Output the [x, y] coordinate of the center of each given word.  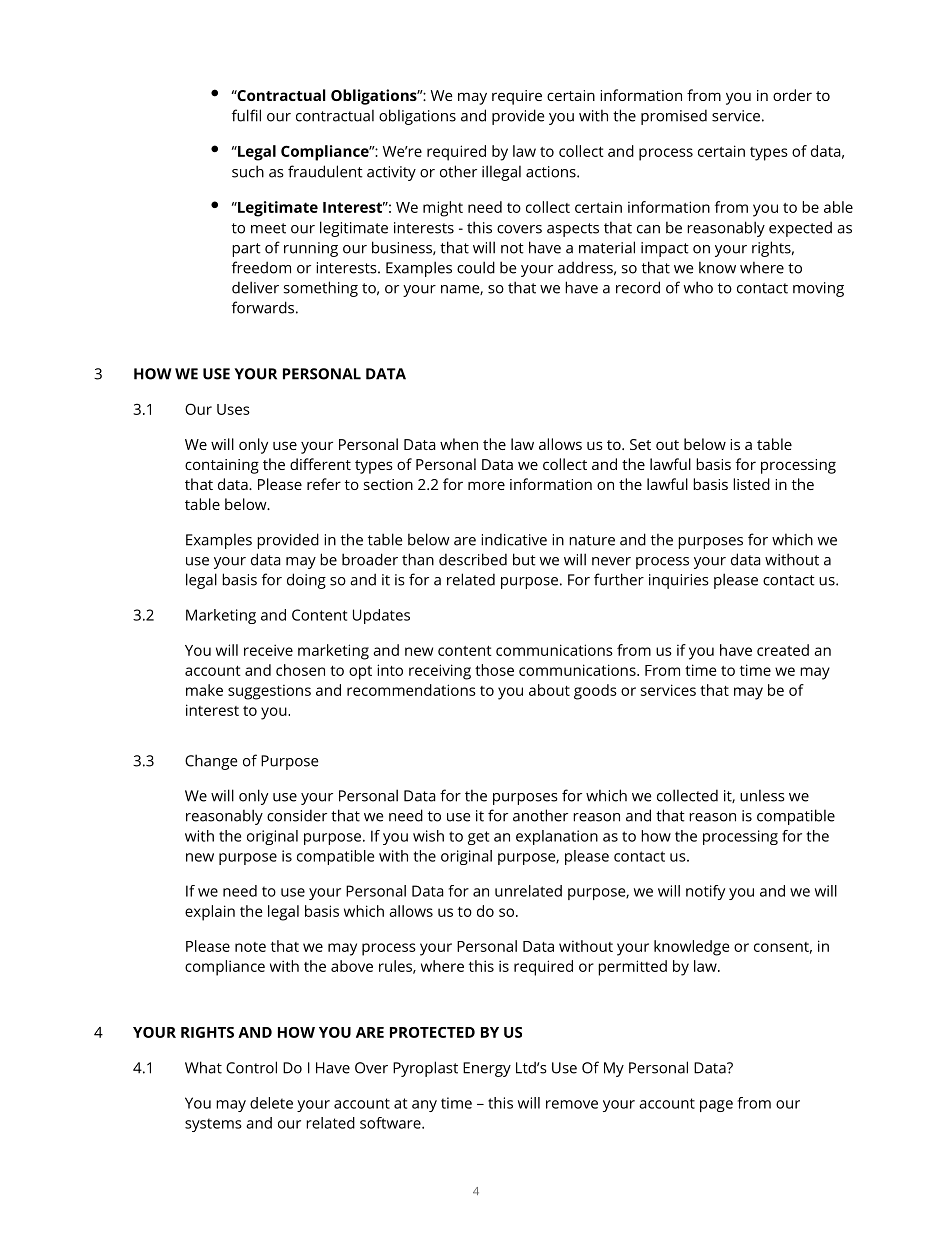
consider [297, 815]
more [486, 485]
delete [271, 1103]
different [320, 464]
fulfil [246, 115]
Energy [487, 1069]
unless [762, 795]
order [792, 95]
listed [751, 484]
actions [552, 172]
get [478, 838]
